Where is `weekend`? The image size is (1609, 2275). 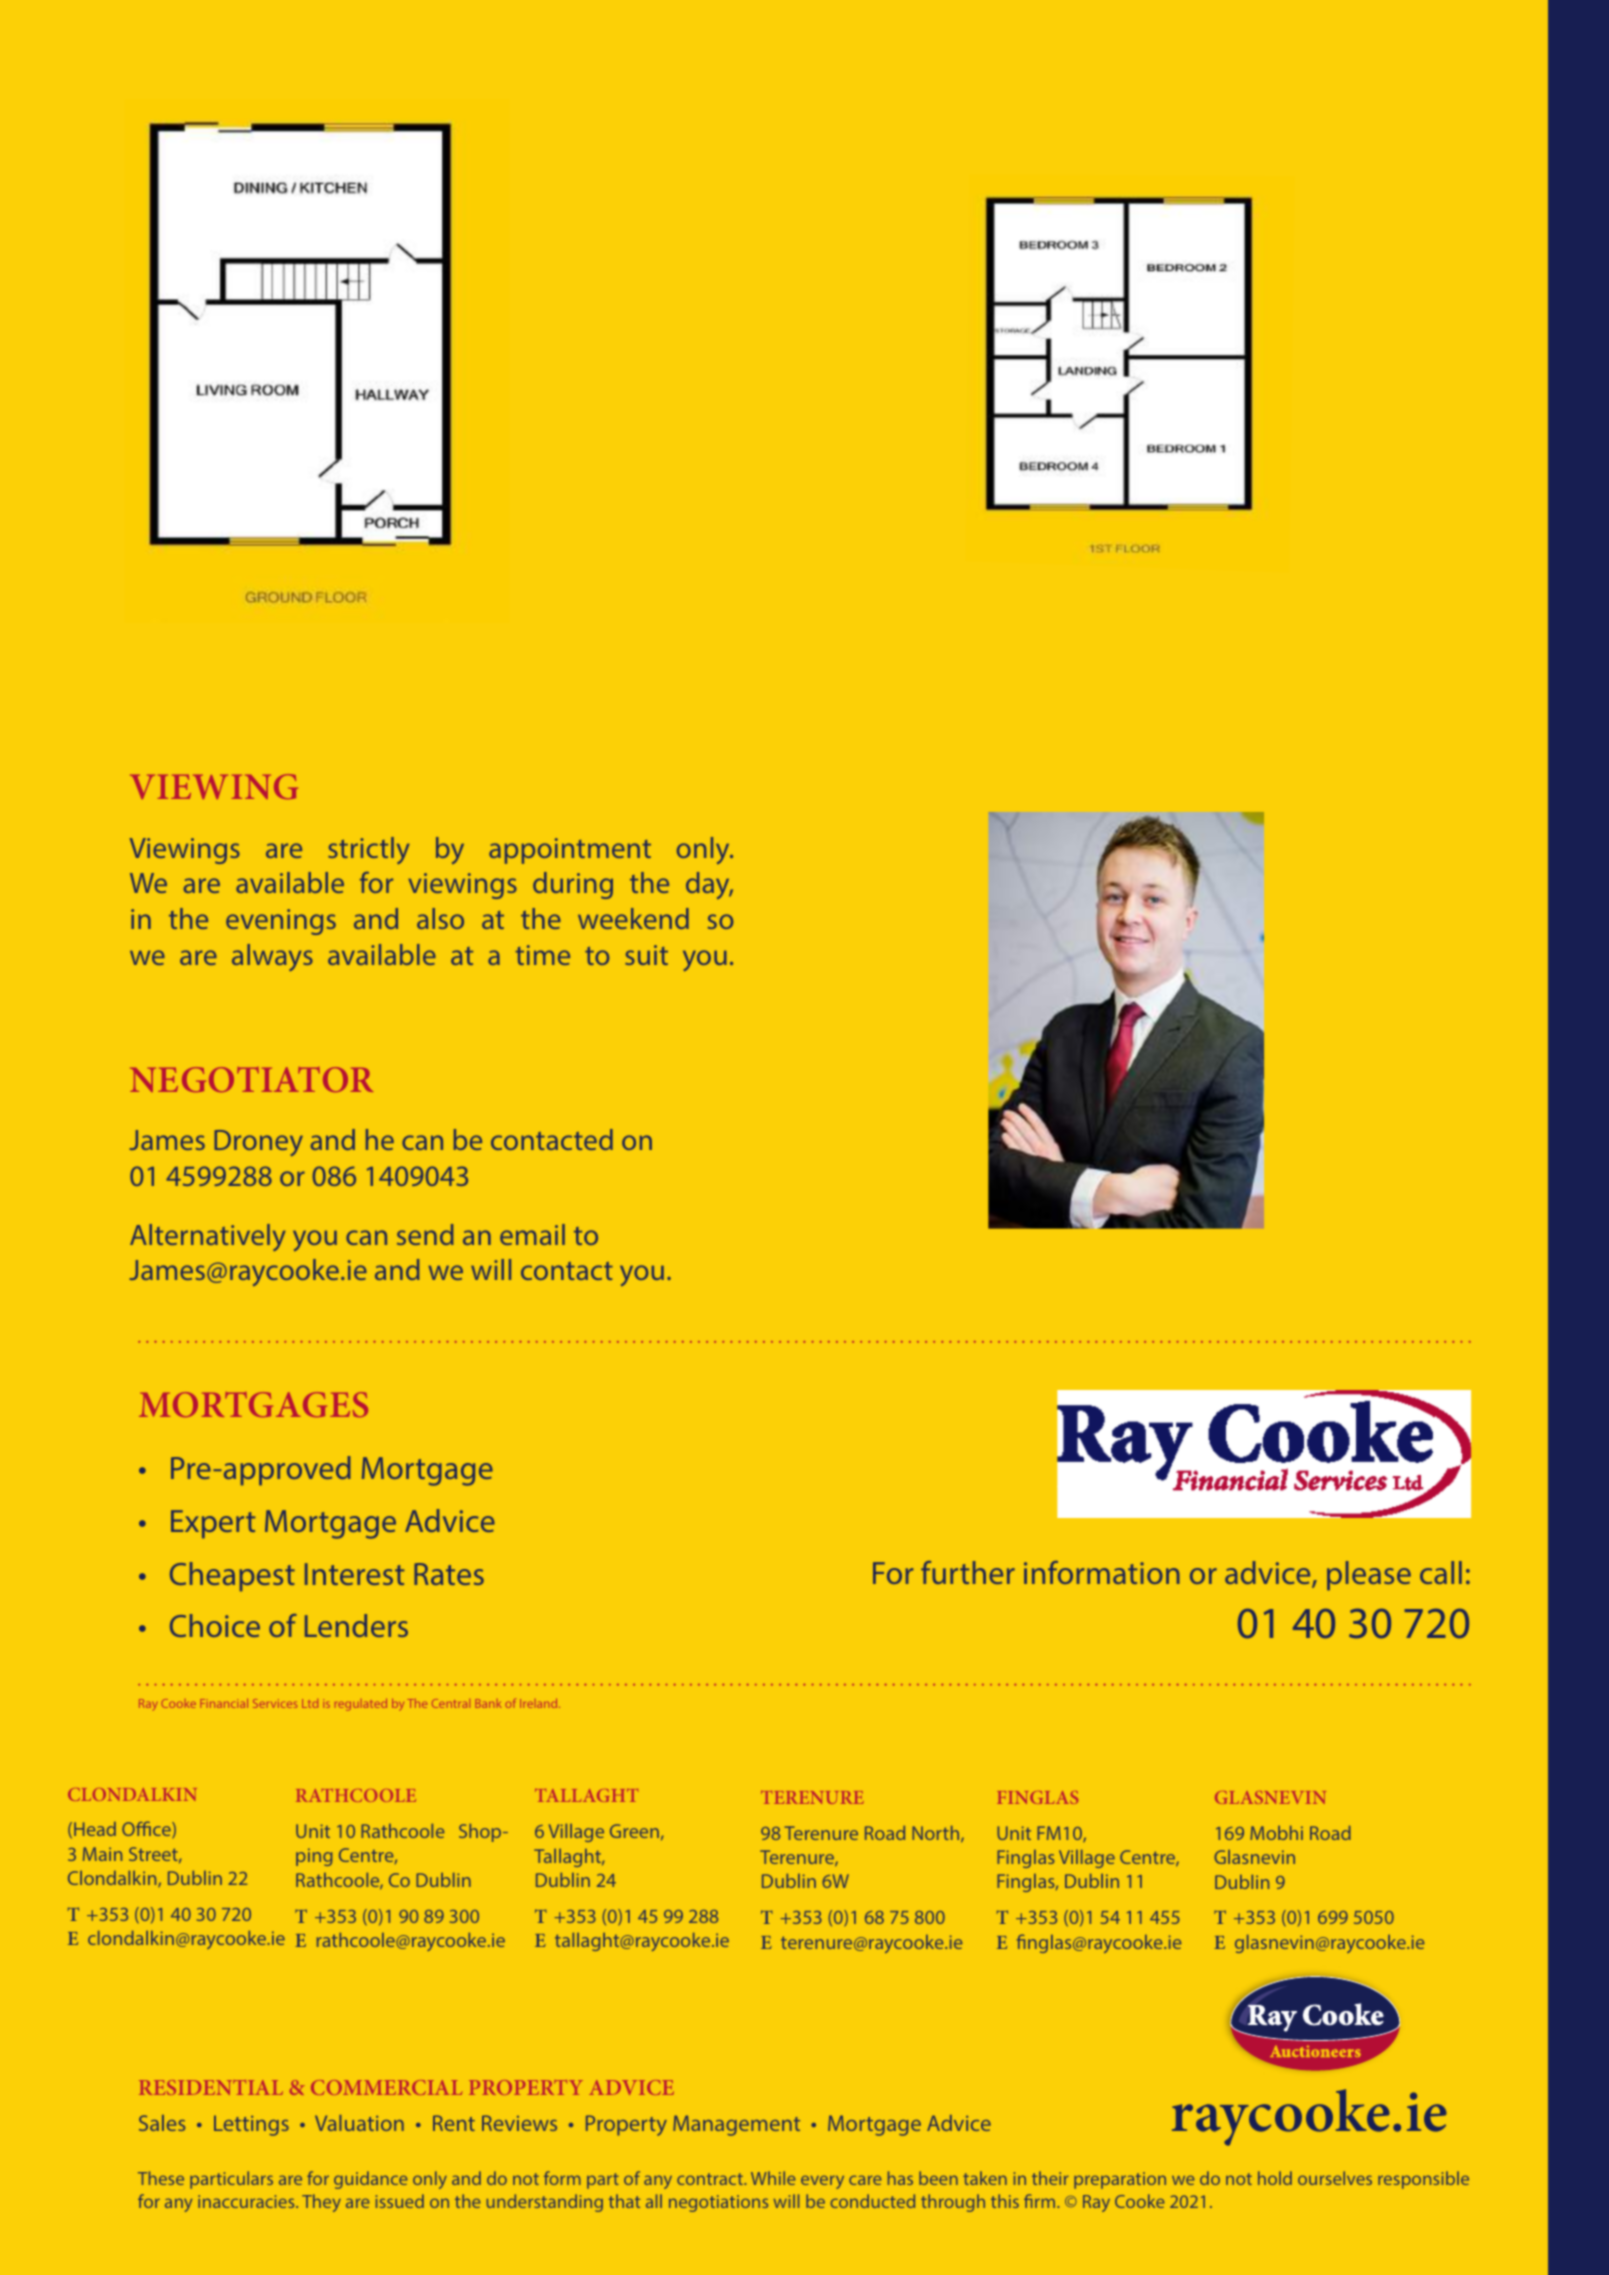 weekend is located at coordinates (633, 918).
